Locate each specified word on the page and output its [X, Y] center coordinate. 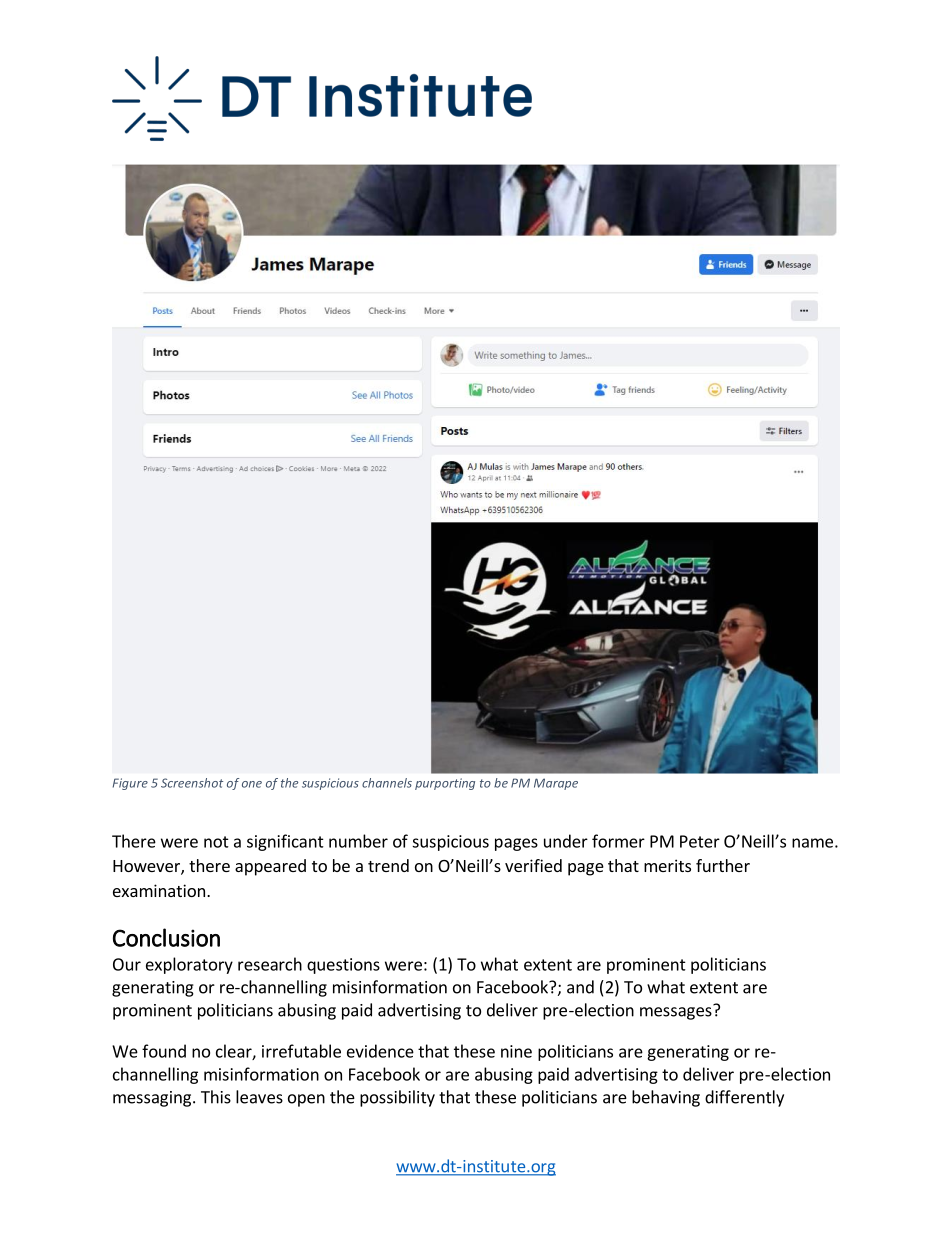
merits [667, 865]
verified [533, 865]
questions [343, 966]
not [216, 842]
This [216, 1097]
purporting [445, 784]
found [164, 1051]
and [580, 987]
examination [159, 890]
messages [677, 1012]
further [723, 865]
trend [388, 865]
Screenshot [192, 783]
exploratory [189, 965]
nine [516, 1051]
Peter [700, 841]
